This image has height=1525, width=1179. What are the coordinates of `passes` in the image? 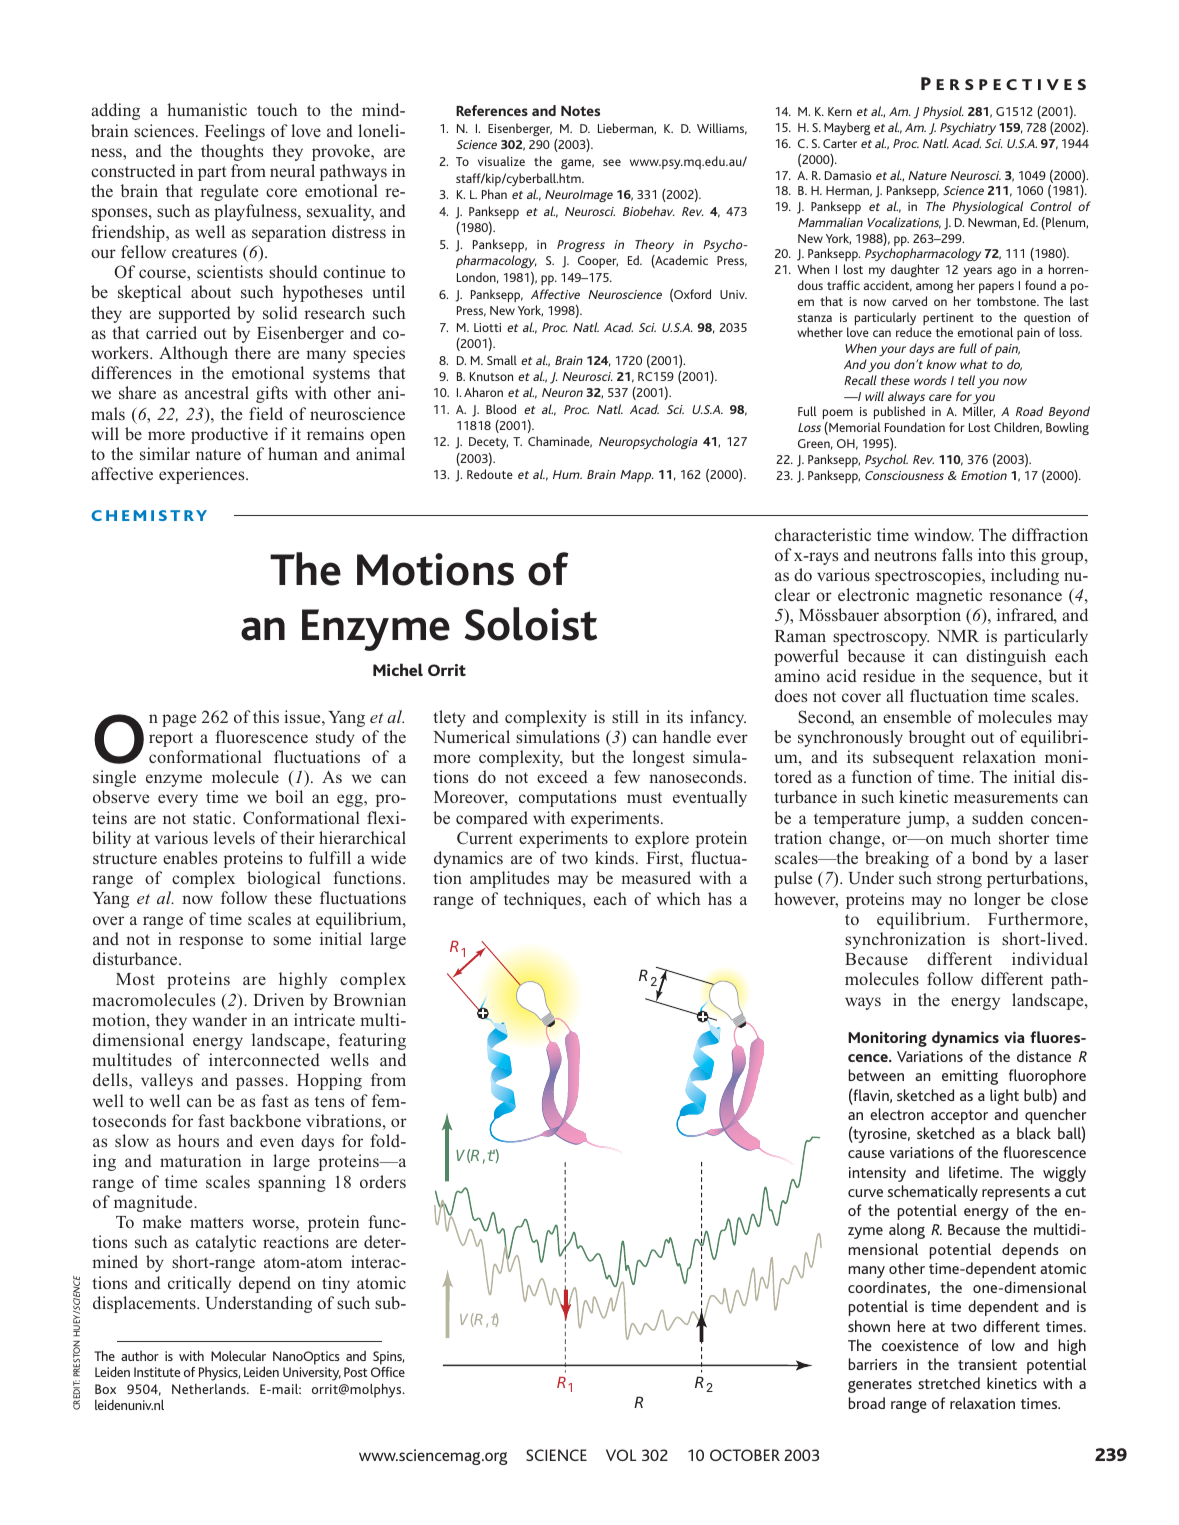 It's located at (261, 1083).
